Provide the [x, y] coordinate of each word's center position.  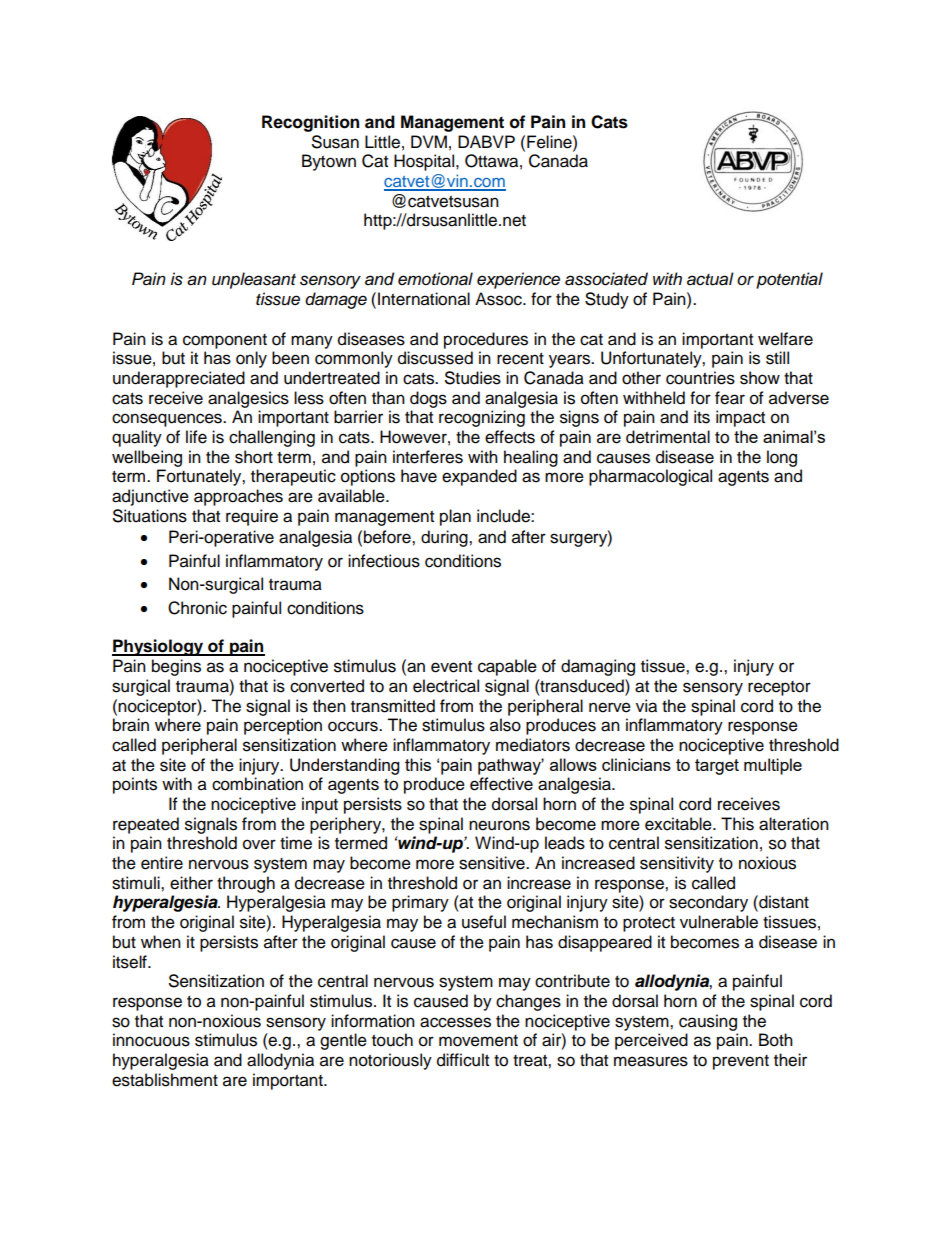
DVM [429, 141]
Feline [550, 142]
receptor [779, 688]
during [445, 538]
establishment [165, 1080]
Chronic [197, 608]
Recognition [310, 123]
